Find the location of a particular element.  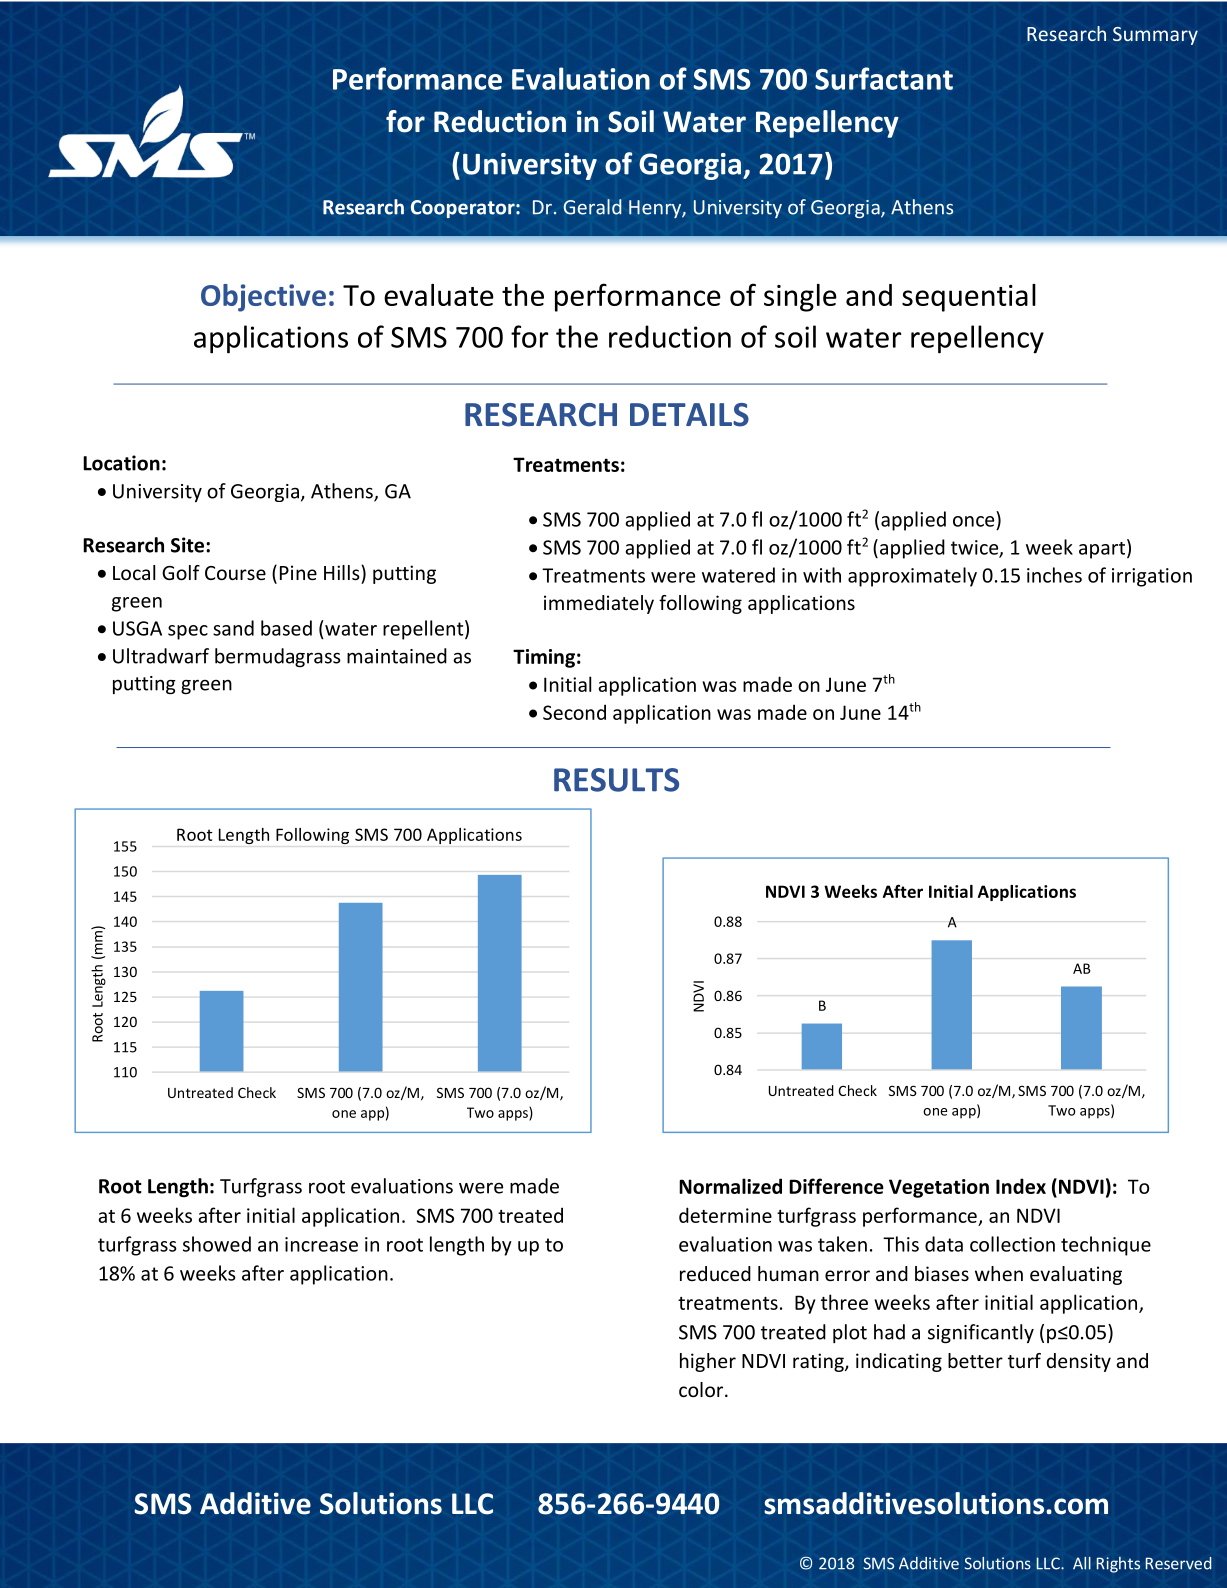

All is located at coordinates (1082, 1563).
